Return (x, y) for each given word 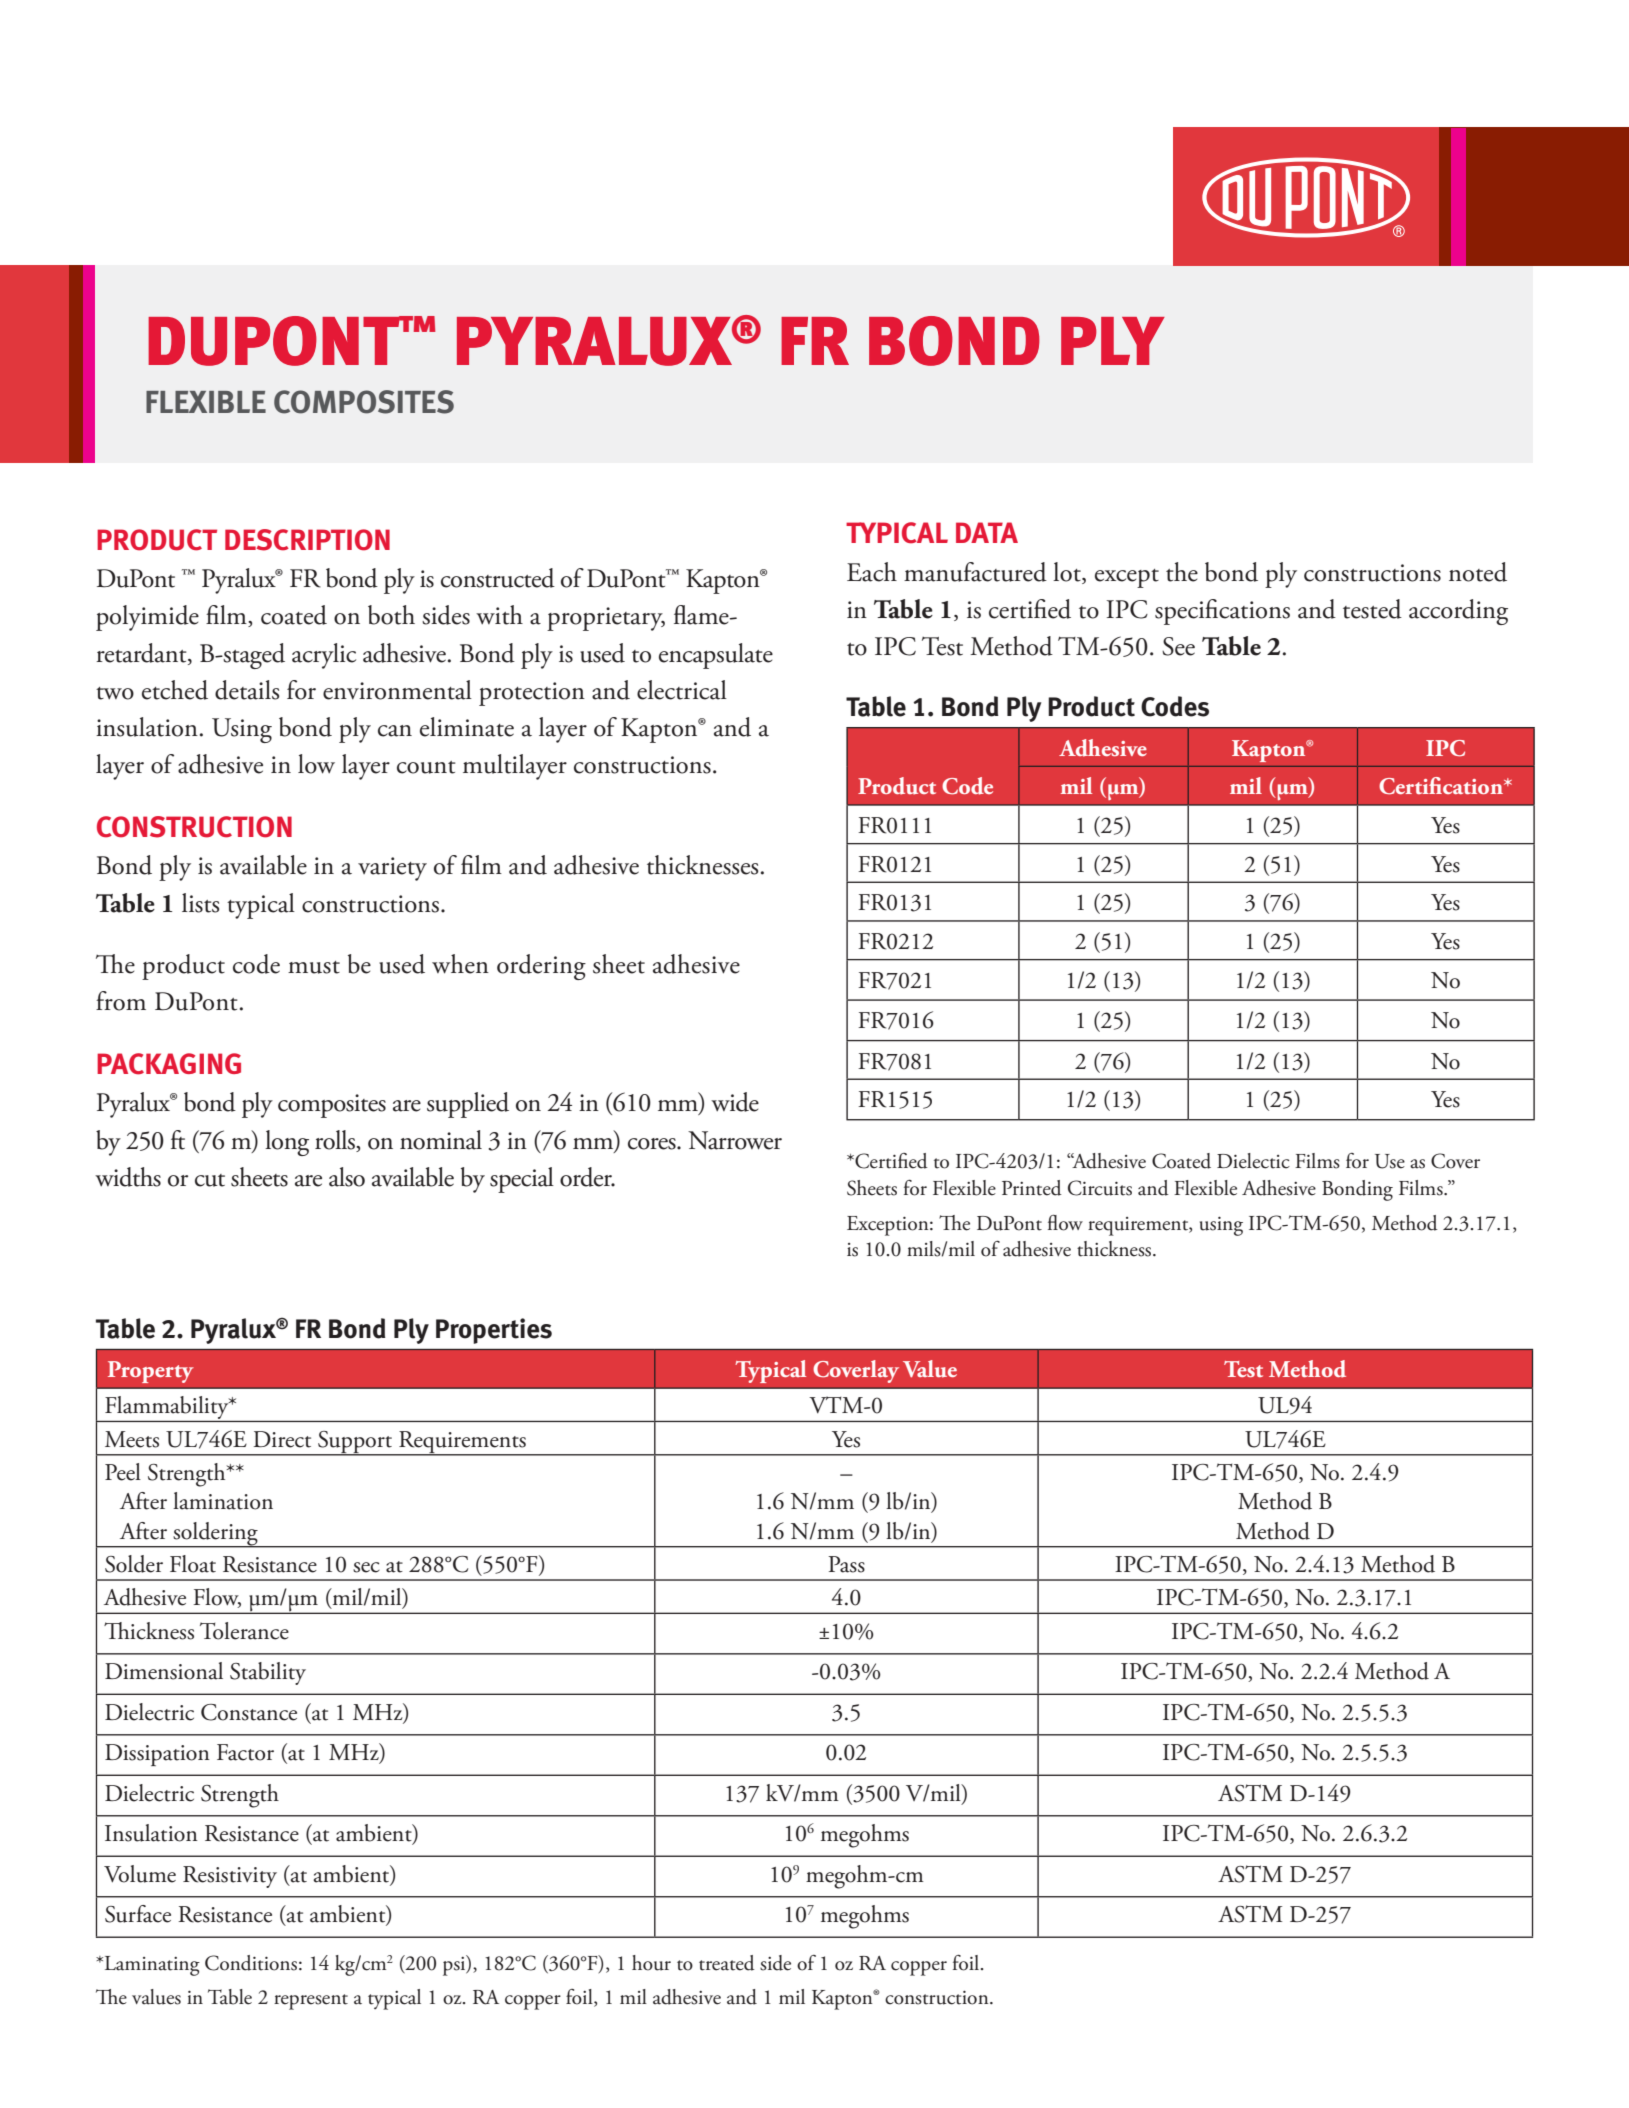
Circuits (1100, 1188)
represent (311, 2002)
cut (210, 1180)
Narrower (735, 1140)
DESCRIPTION (307, 540)
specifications (1222, 612)
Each (872, 572)
